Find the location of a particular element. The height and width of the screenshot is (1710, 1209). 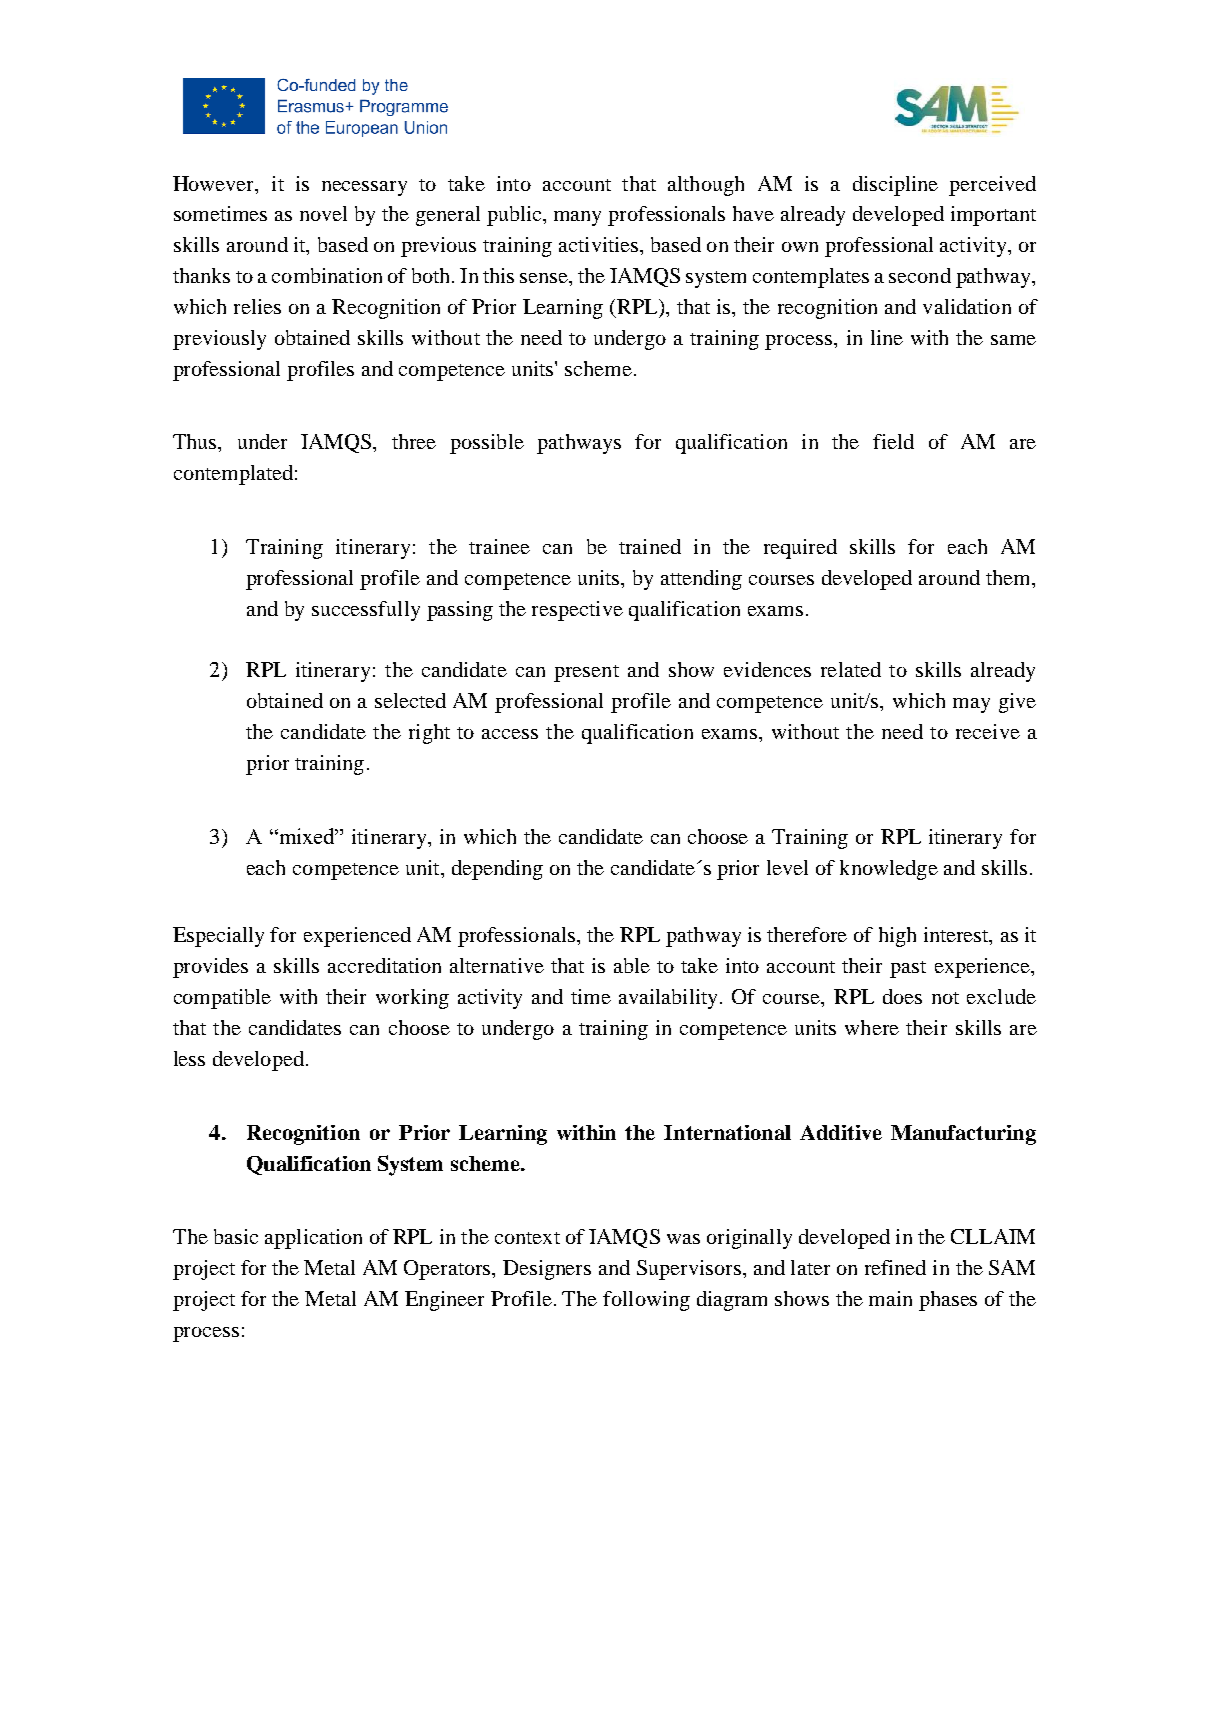

novel is located at coordinates (323, 213).
